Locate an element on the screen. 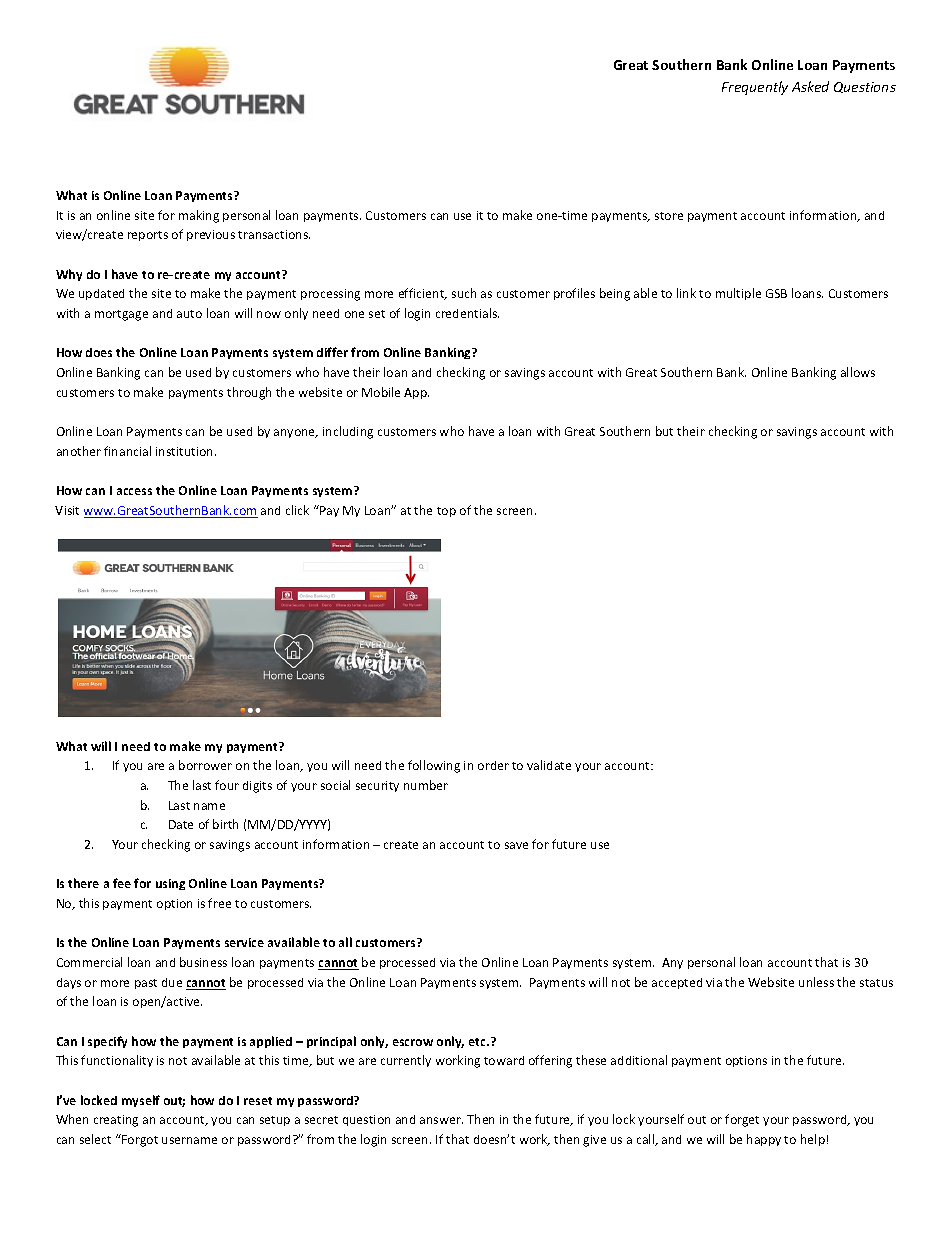  myself is located at coordinates (141, 1101).
